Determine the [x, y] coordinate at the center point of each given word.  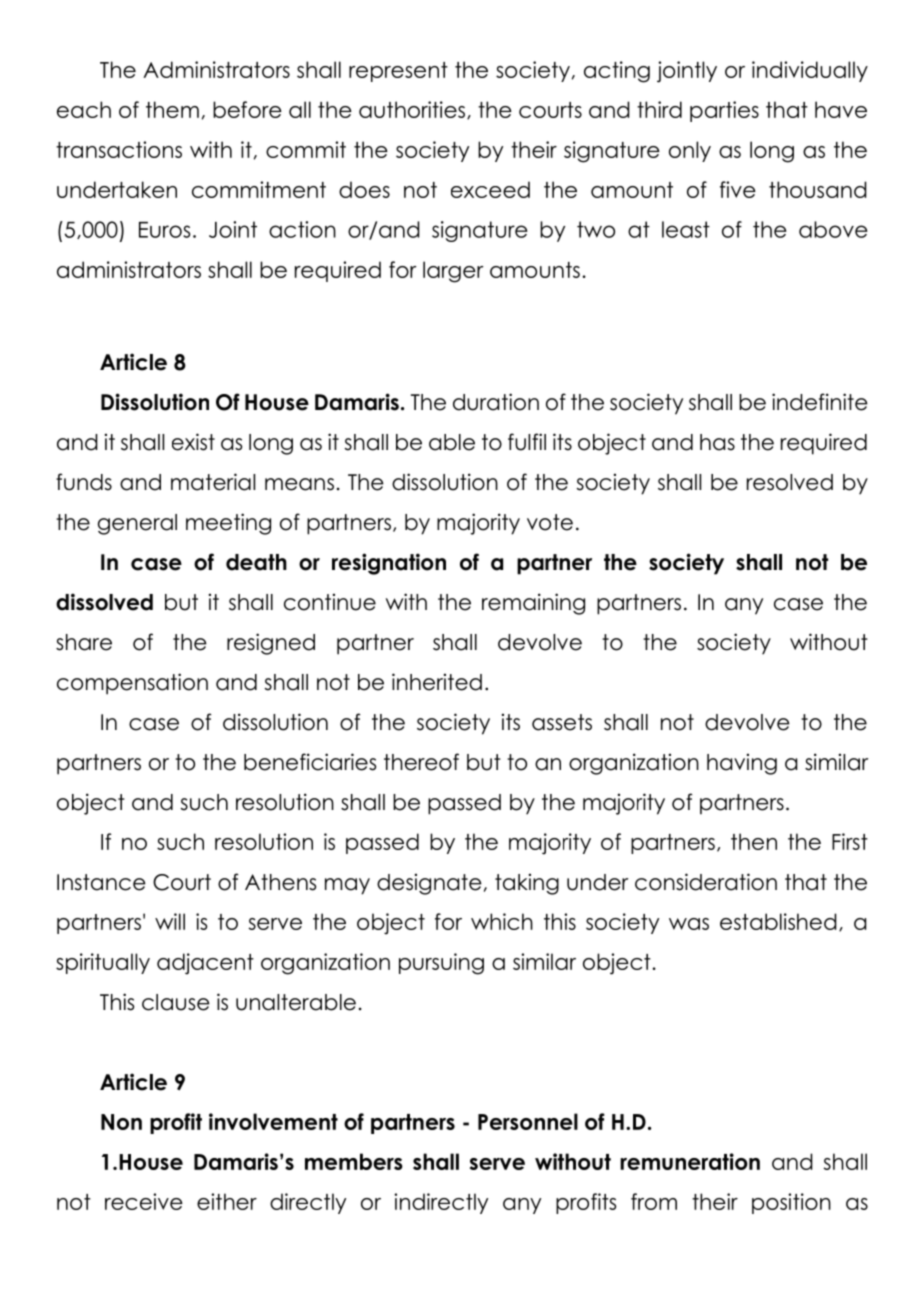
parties [724, 111]
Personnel [528, 1121]
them [172, 109]
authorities [413, 110]
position [791, 1203]
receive [144, 1201]
